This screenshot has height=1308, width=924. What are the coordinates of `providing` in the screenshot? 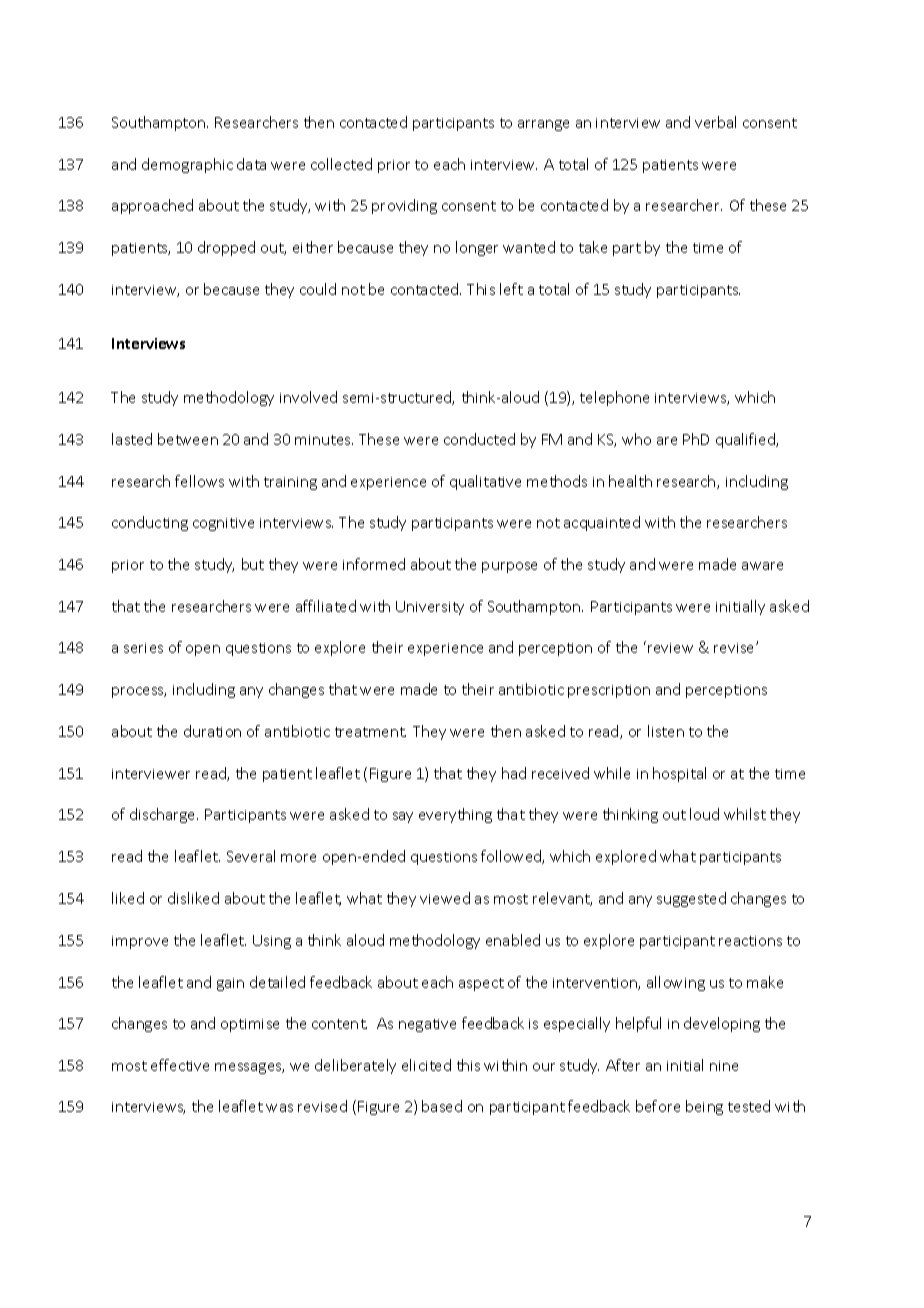 It's located at (404, 206).
